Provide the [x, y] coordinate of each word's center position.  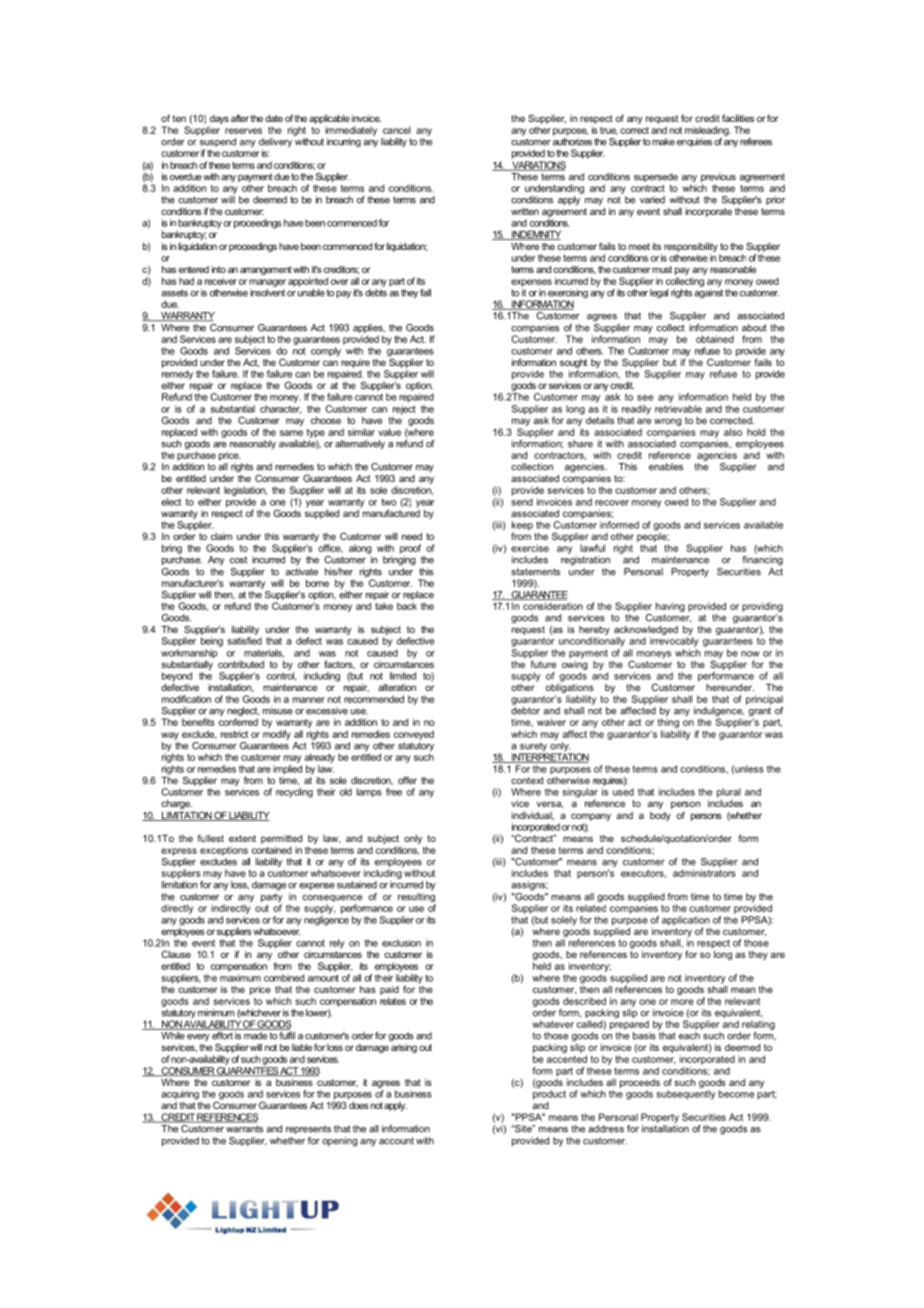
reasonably [253, 444]
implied [287, 770]
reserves [243, 131]
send [522, 502]
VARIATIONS [538, 166]
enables [666, 467]
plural [729, 793]
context [527, 780]
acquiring [180, 1095]
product [549, 1095]
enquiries [694, 142]
